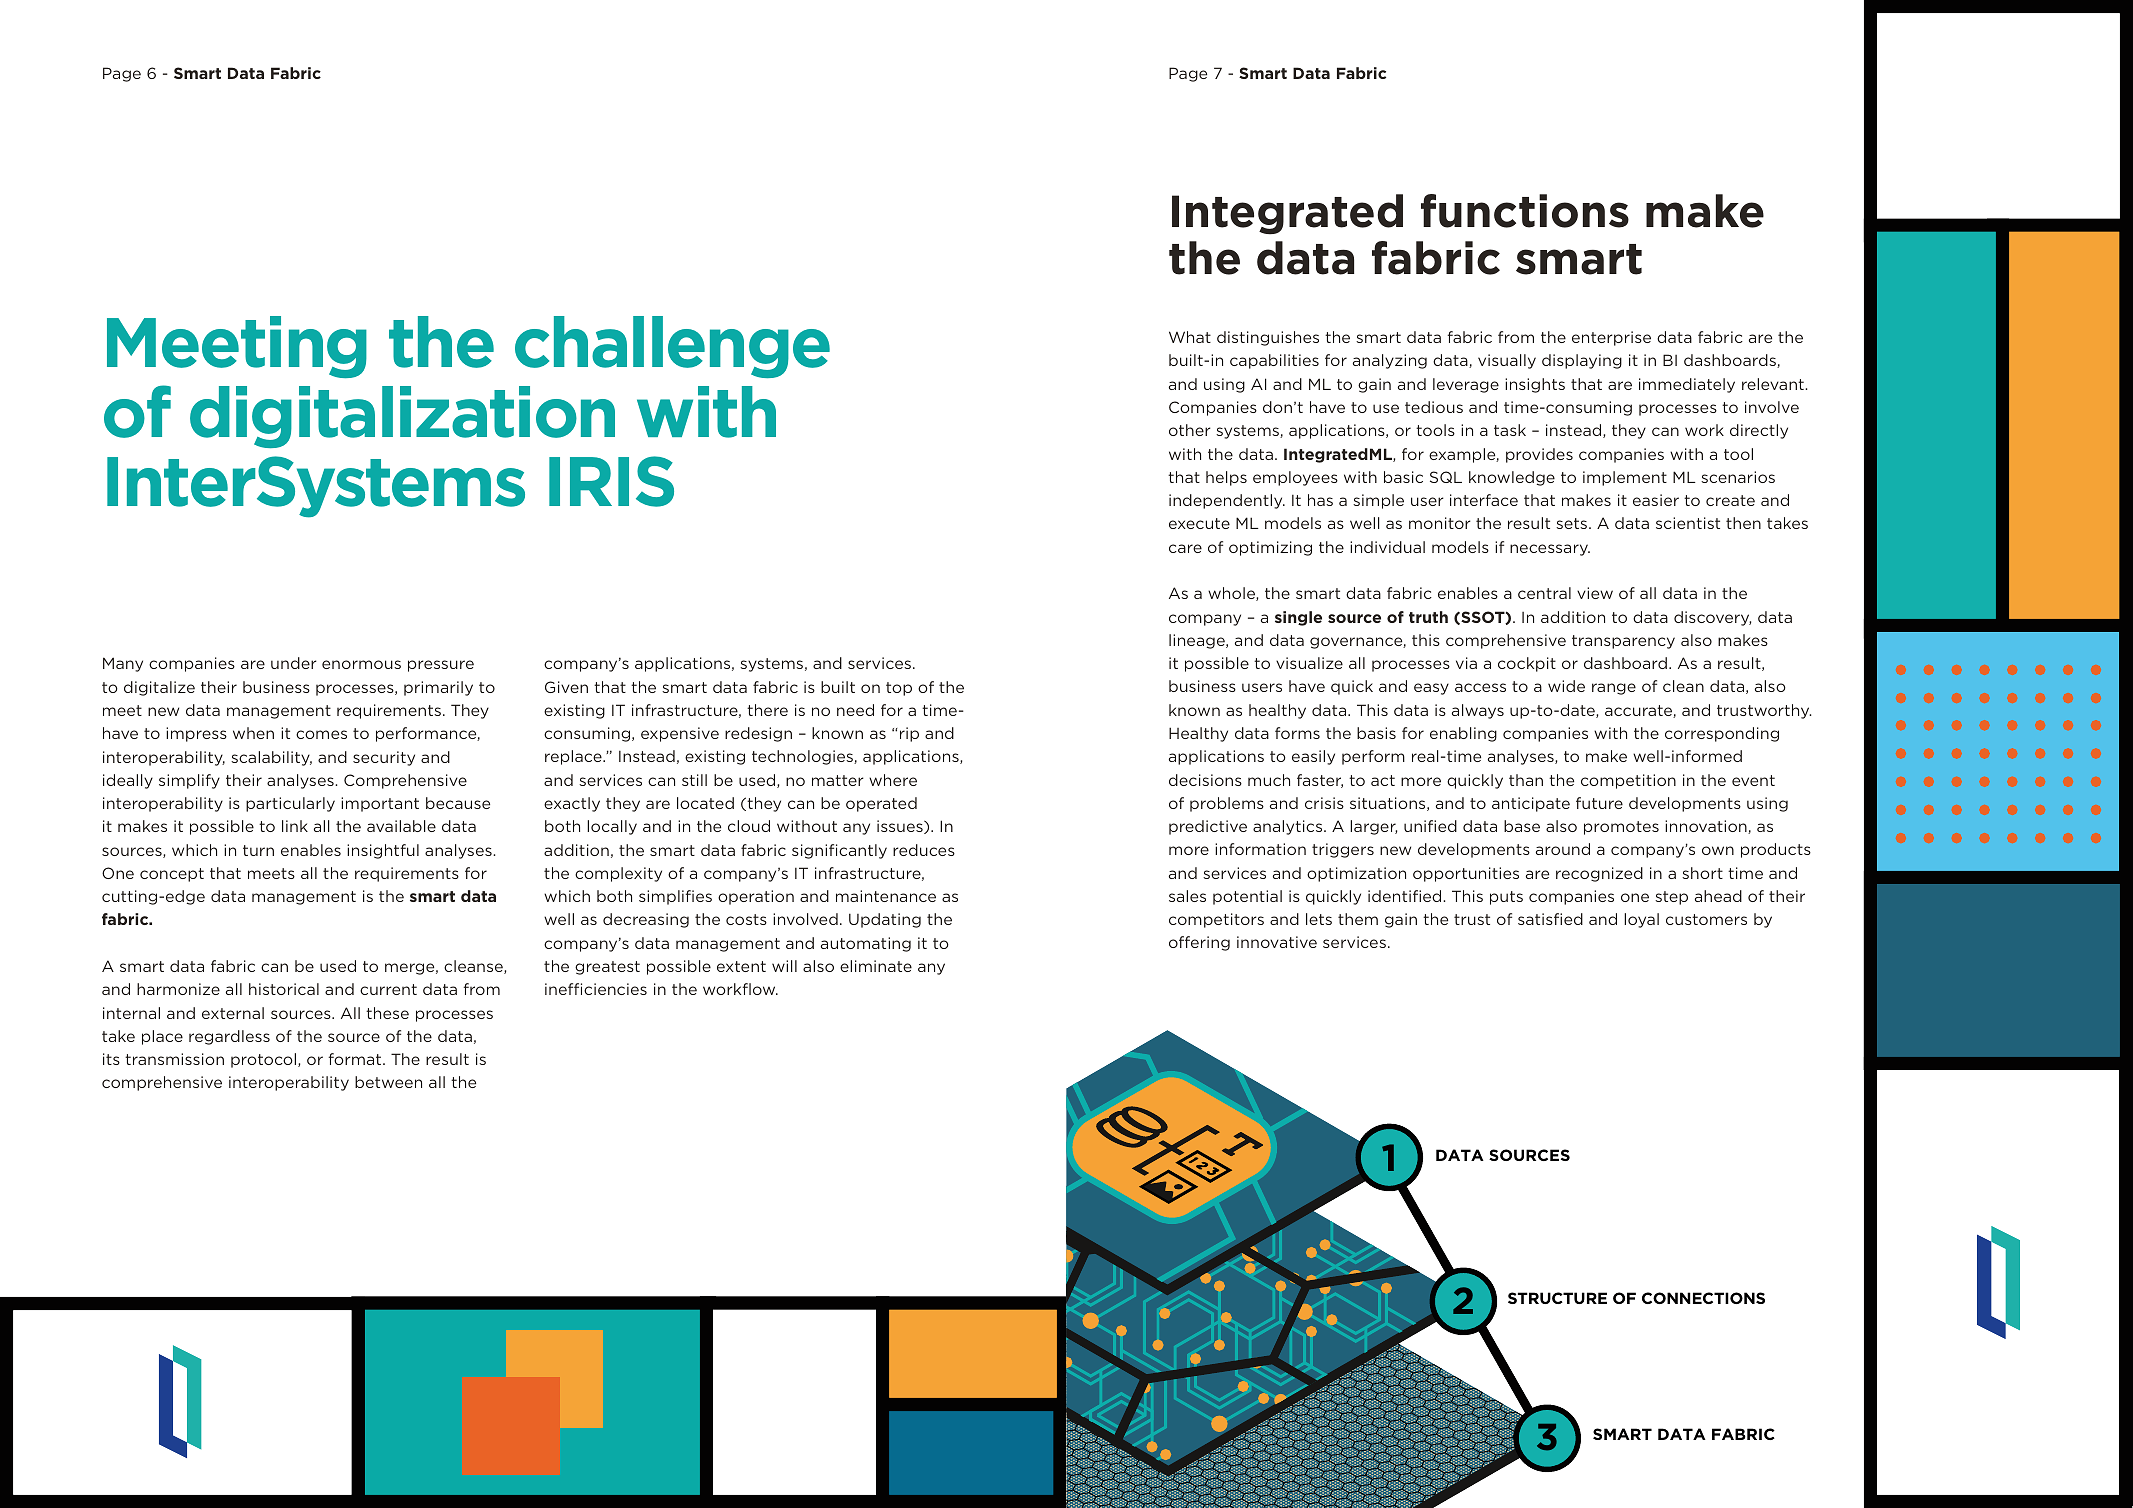 The image size is (2133, 1508). Describe the element at coordinates (321, 734) in the page. I see `comes` at that location.
